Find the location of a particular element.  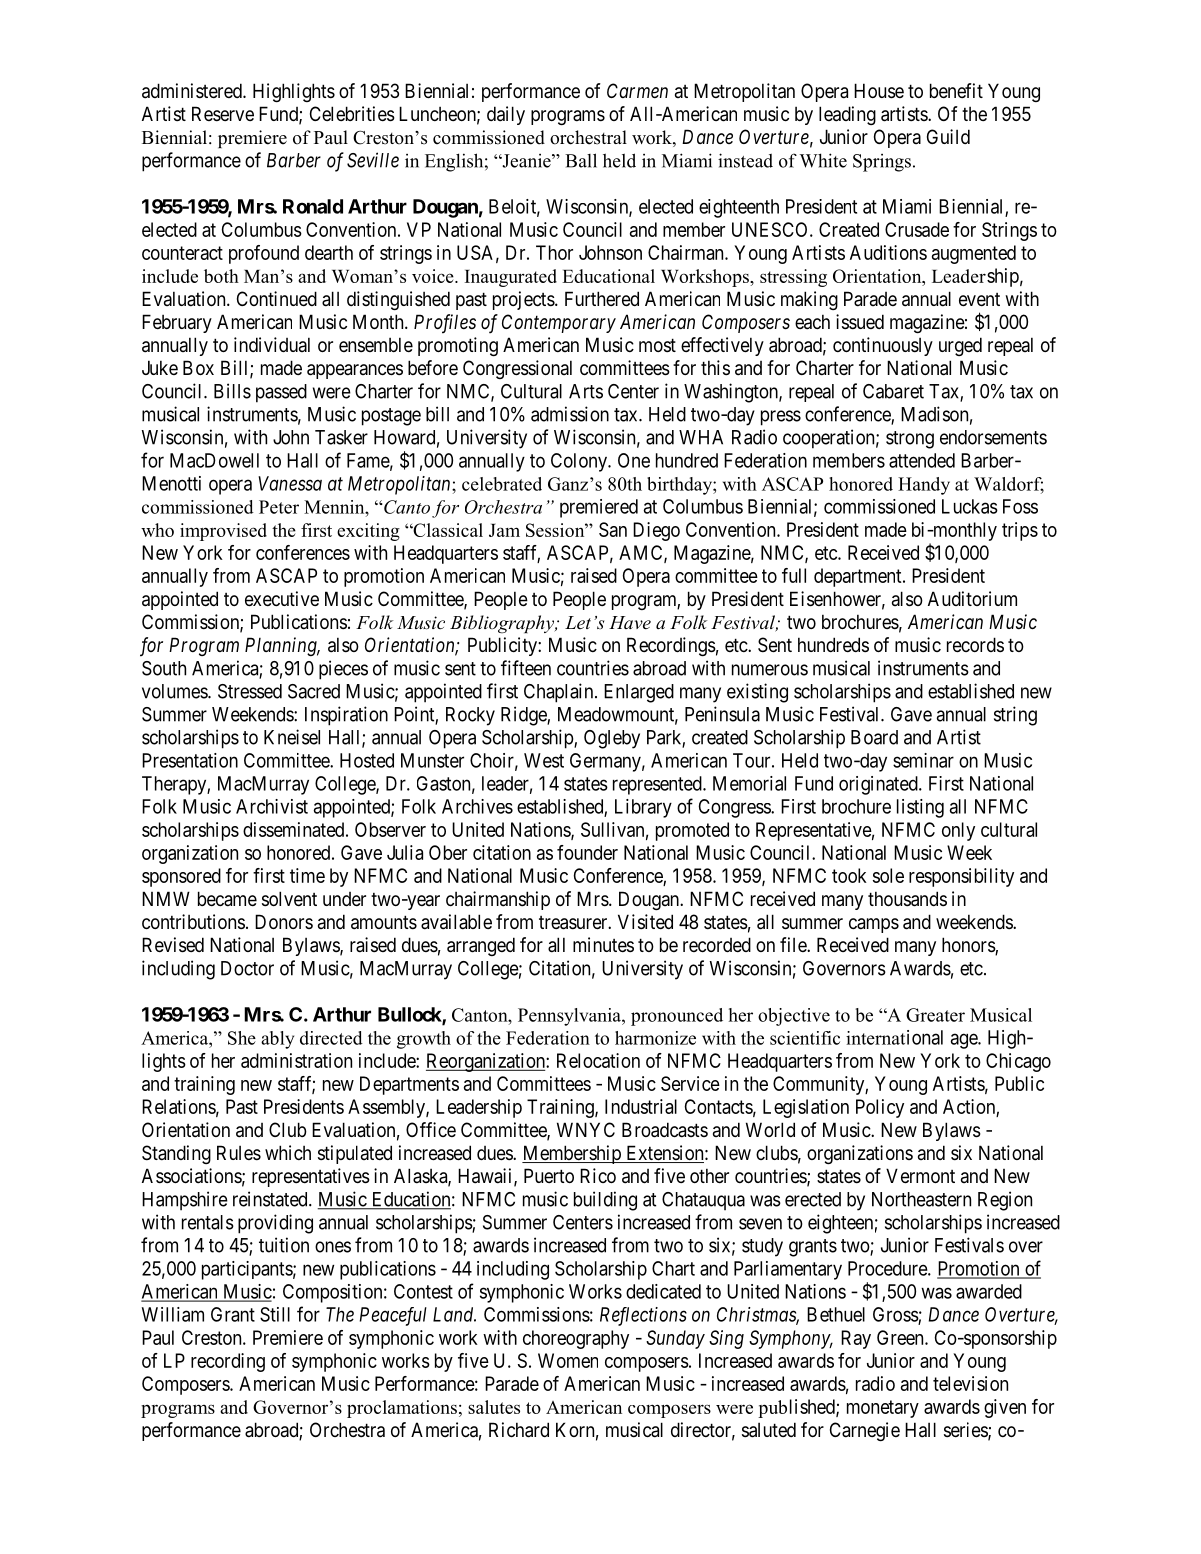

Doctor is located at coordinates (247, 968).
